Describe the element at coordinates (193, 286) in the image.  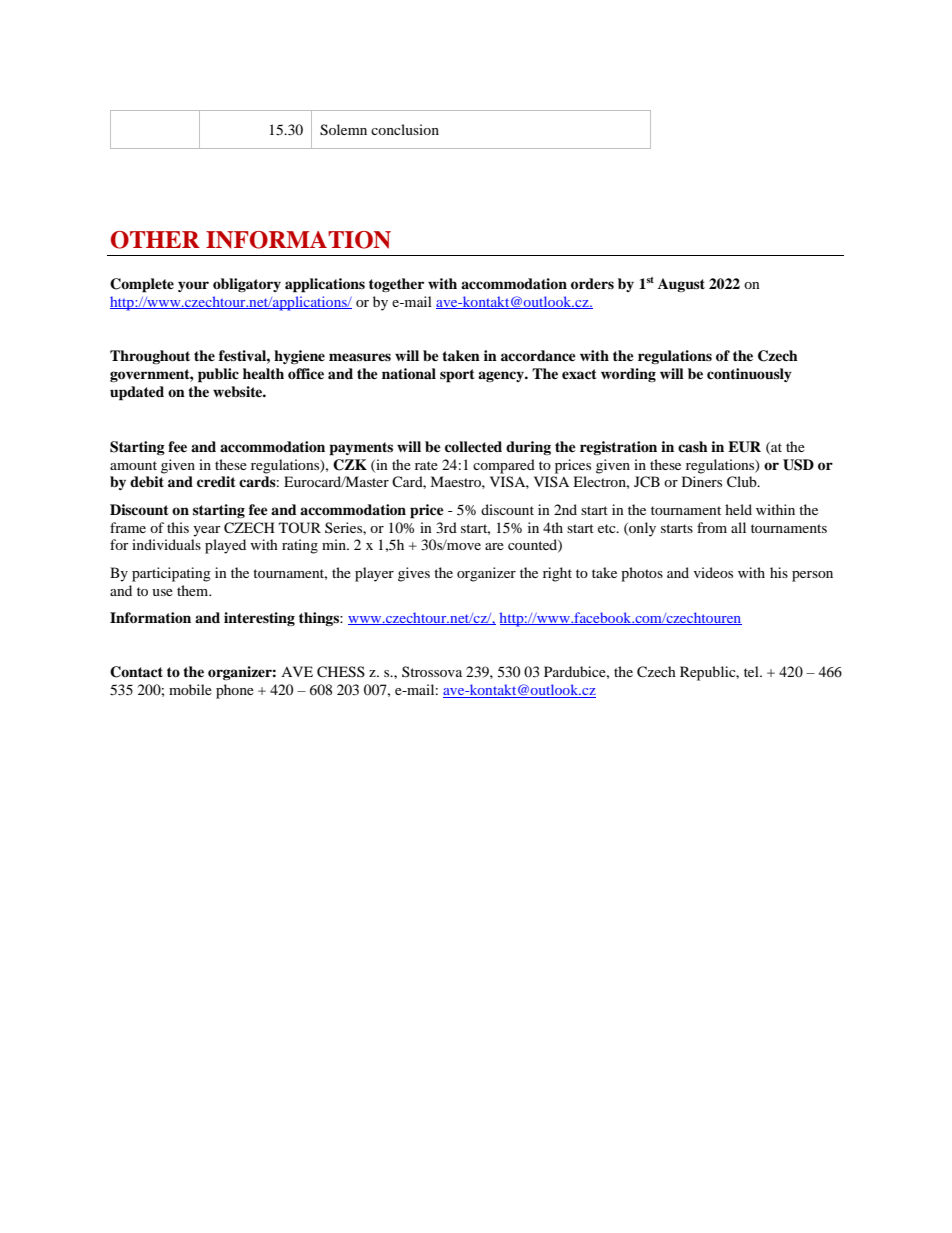
I see `your` at that location.
